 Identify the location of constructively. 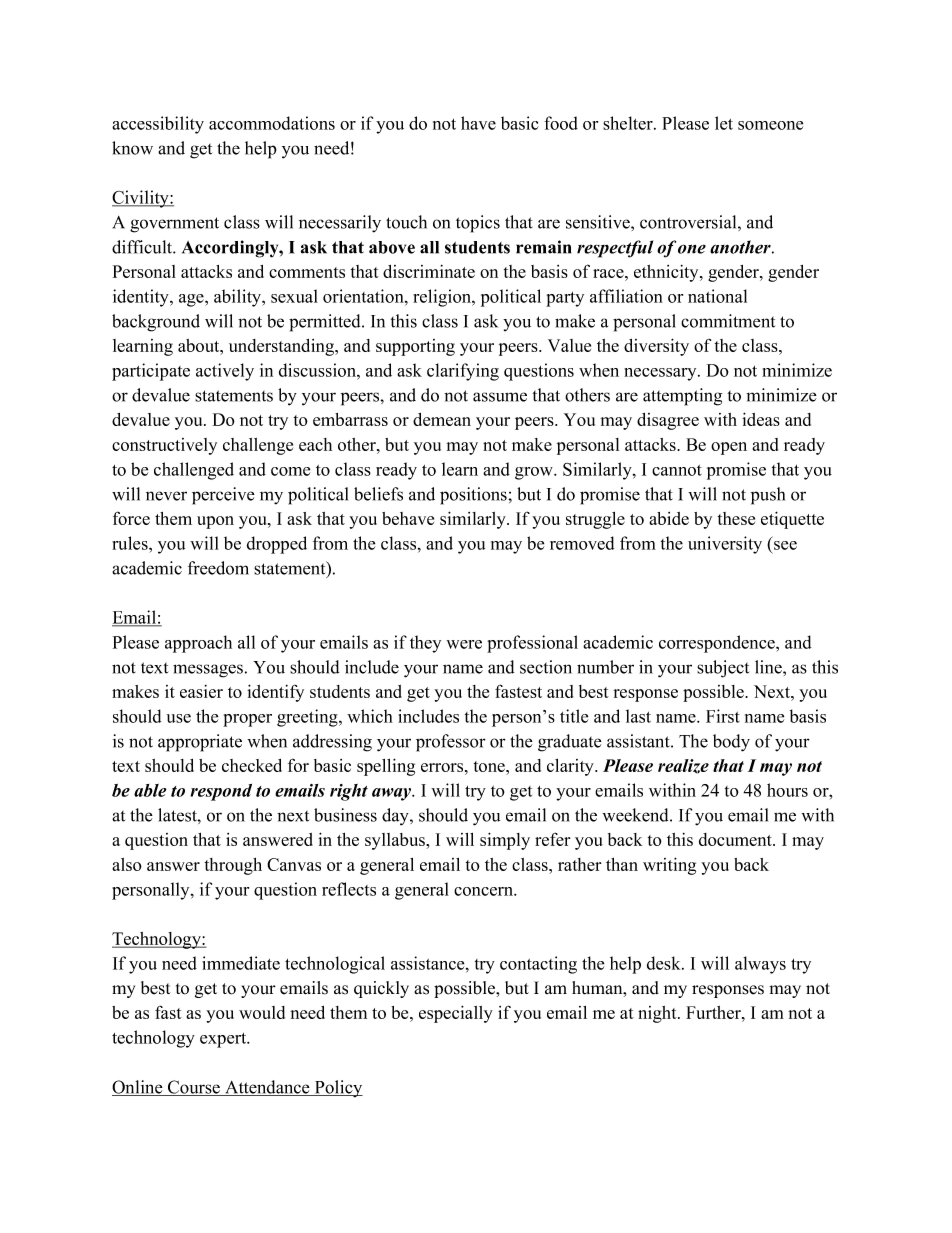
(164, 446).
